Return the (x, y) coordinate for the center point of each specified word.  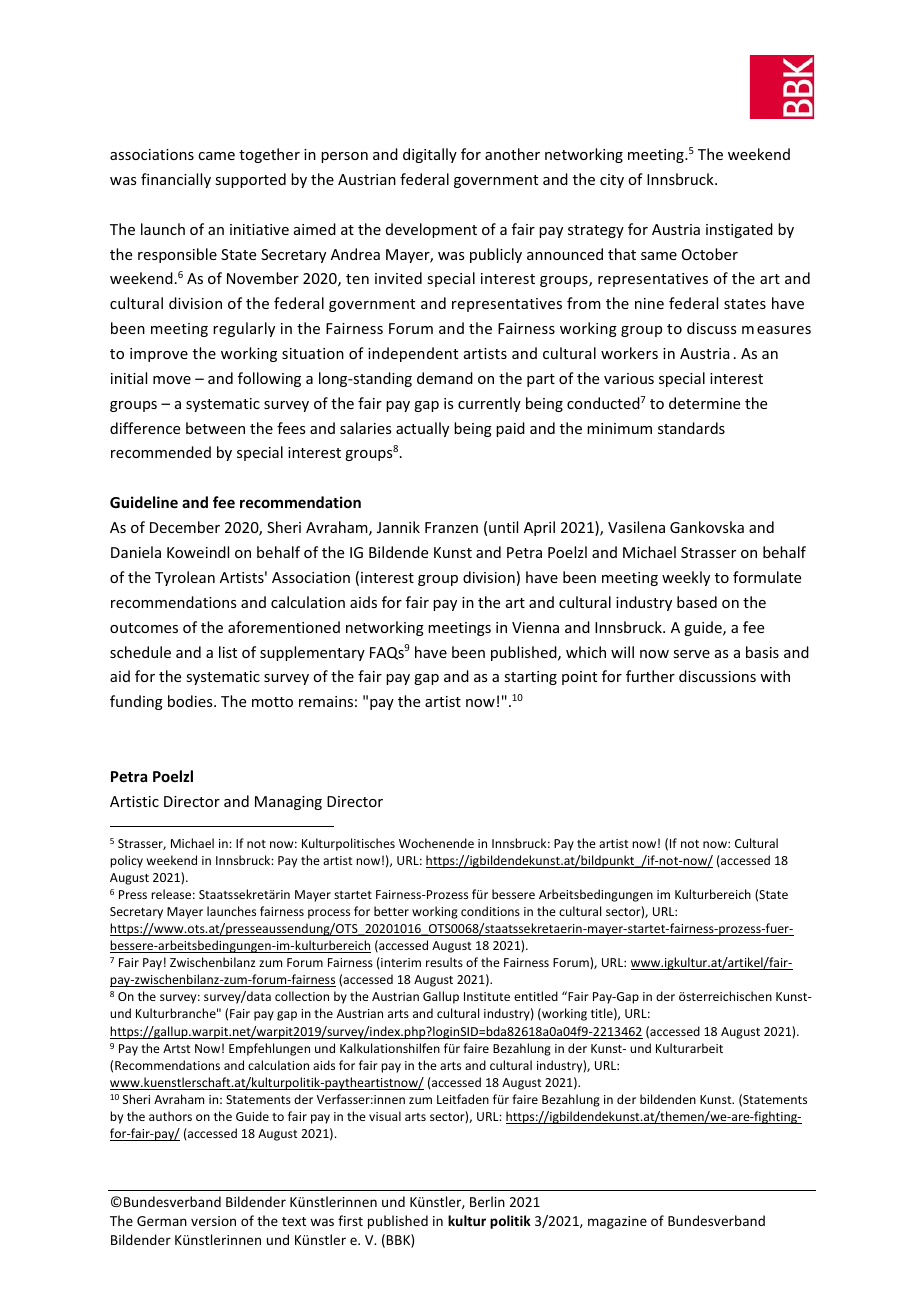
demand (445, 378)
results (444, 962)
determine (704, 403)
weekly (686, 578)
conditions (490, 911)
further (650, 676)
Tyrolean (185, 578)
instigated (739, 230)
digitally (430, 155)
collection (302, 996)
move (172, 380)
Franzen (451, 527)
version (213, 1221)
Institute (487, 996)
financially (176, 180)
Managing (288, 803)
